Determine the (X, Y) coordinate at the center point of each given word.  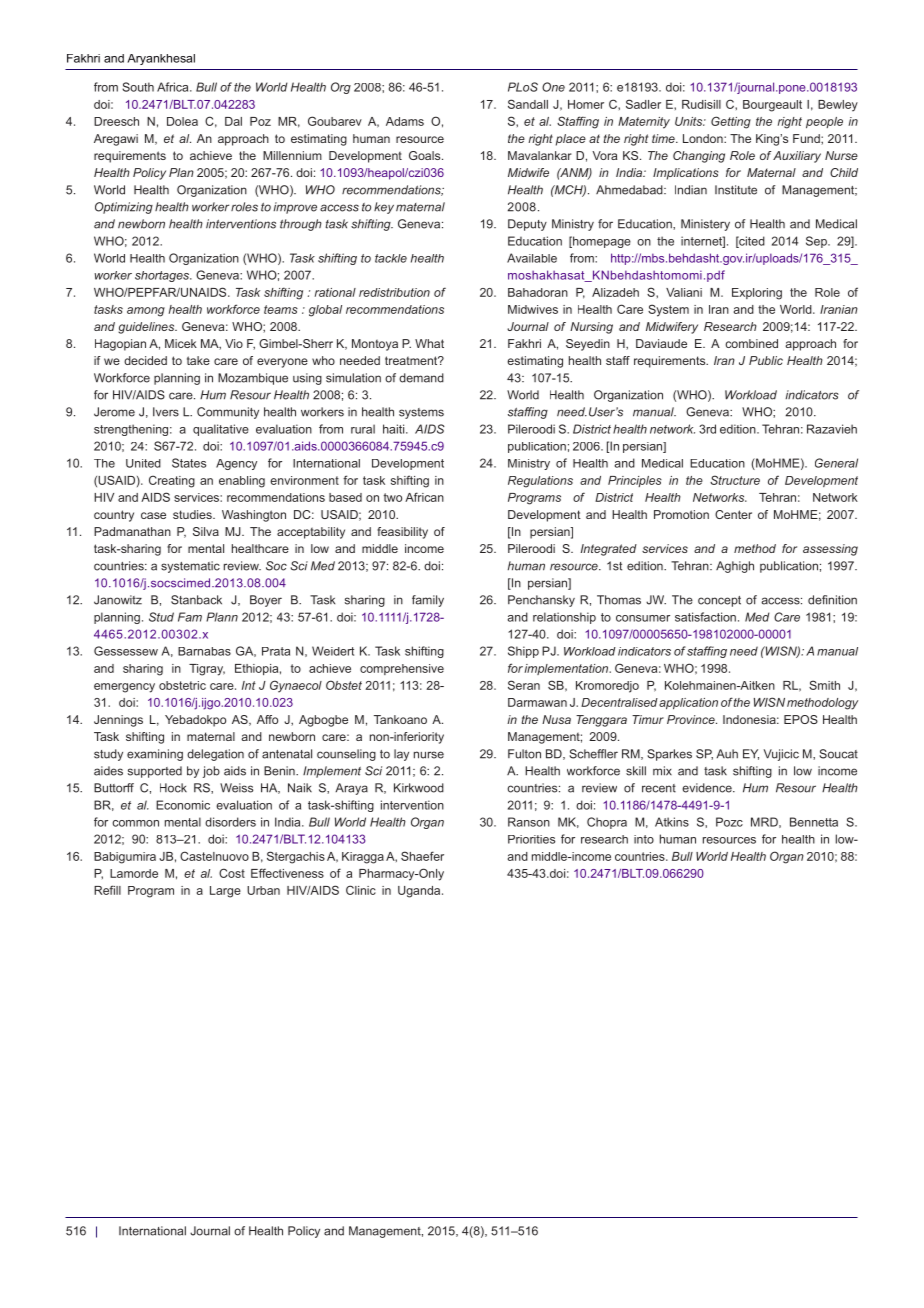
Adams (405, 121)
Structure (735, 480)
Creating (172, 481)
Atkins (672, 822)
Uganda (420, 892)
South (138, 87)
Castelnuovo (214, 856)
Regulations (540, 482)
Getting (731, 122)
